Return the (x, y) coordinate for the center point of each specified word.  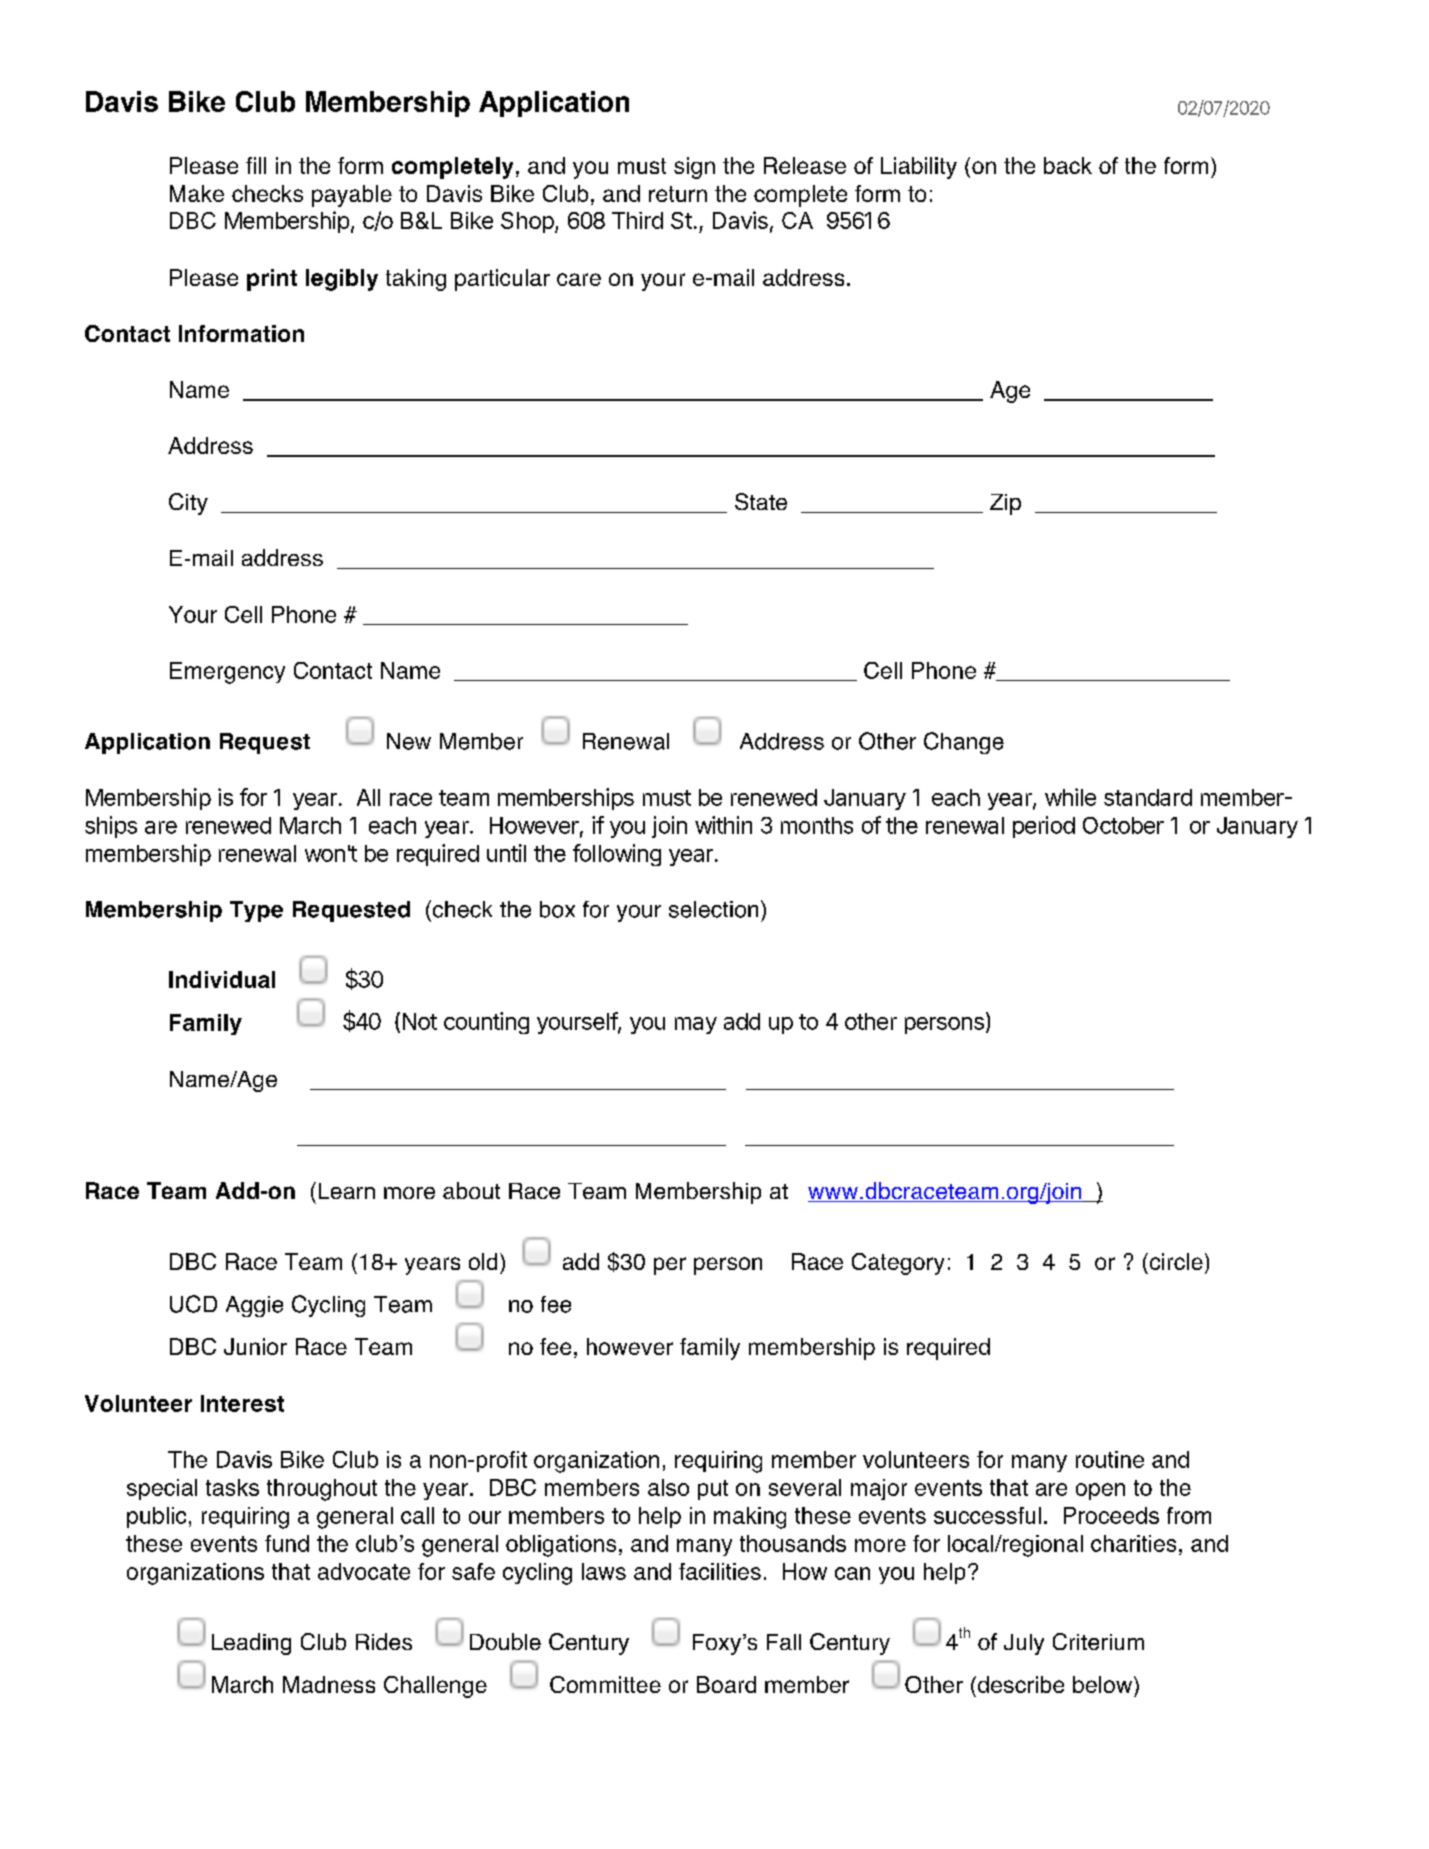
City (188, 504)
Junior (255, 1346)
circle (1175, 1261)
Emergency (227, 673)
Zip (1005, 504)
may (696, 1025)
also (668, 1487)
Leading (251, 1644)
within (723, 825)
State (761, 501)
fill (256, 165)
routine (1110, 1459)
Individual (222, 979)
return (678, 194)
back (1068, 165)
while (1070, 797)
